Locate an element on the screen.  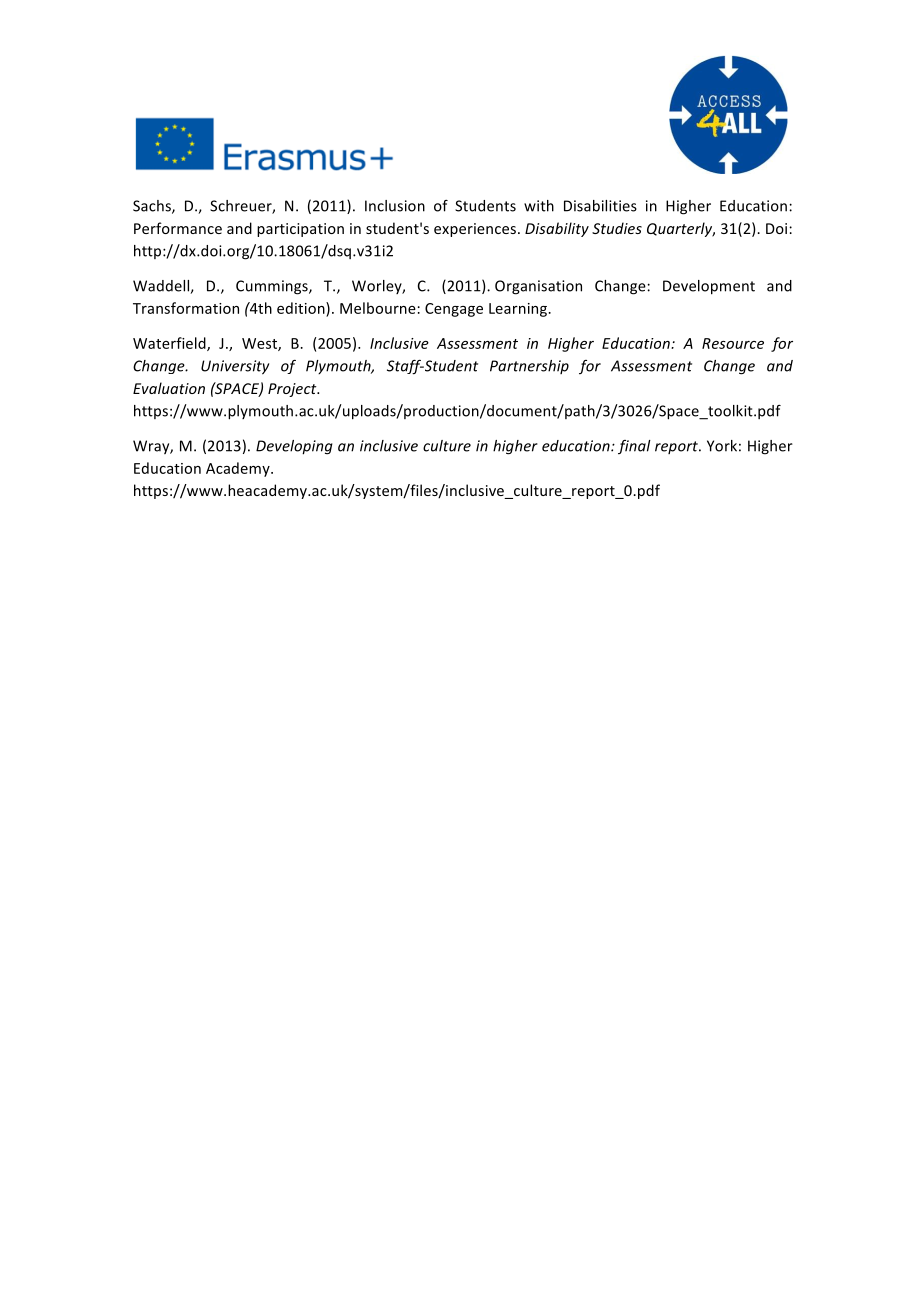
Inclusion is located at coordinates (395, 206).
